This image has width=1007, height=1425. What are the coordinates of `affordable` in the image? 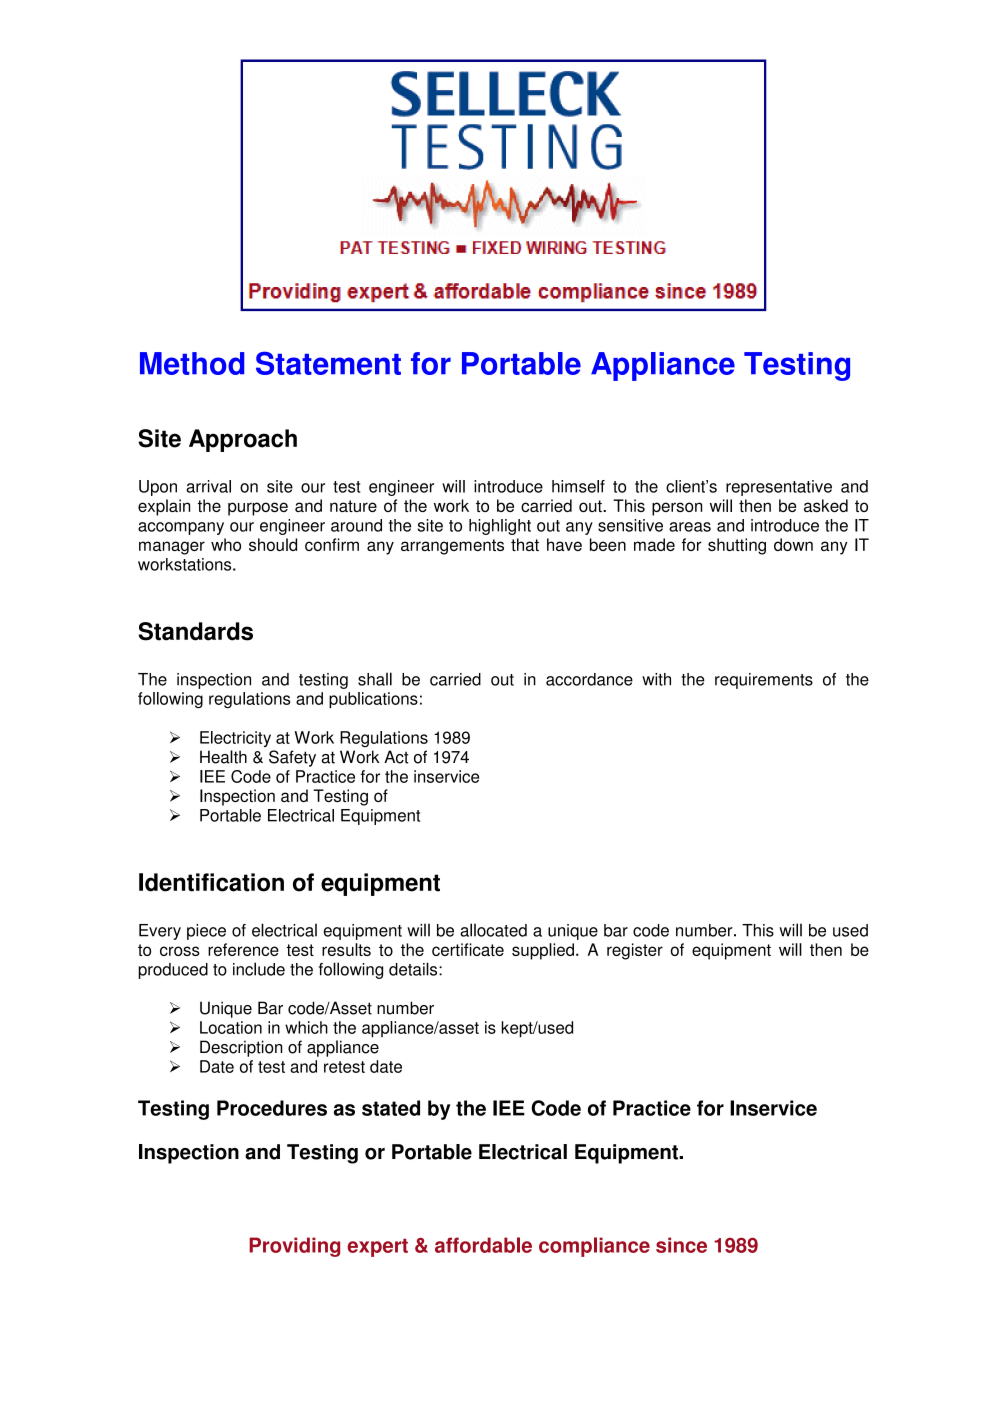 It's located at (483, 1245).
